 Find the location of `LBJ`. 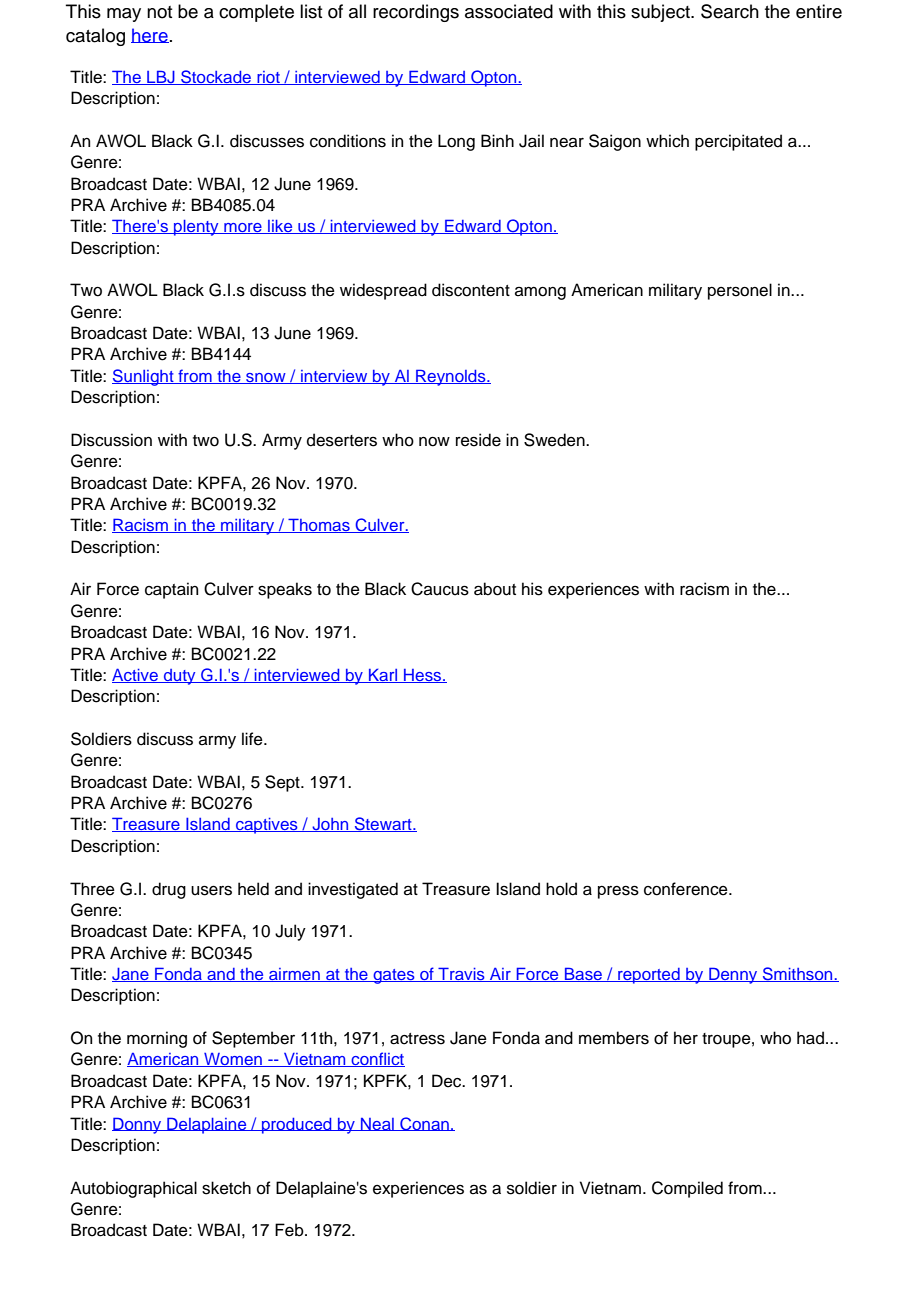

LBJ is located at coordinates (161, 77).
